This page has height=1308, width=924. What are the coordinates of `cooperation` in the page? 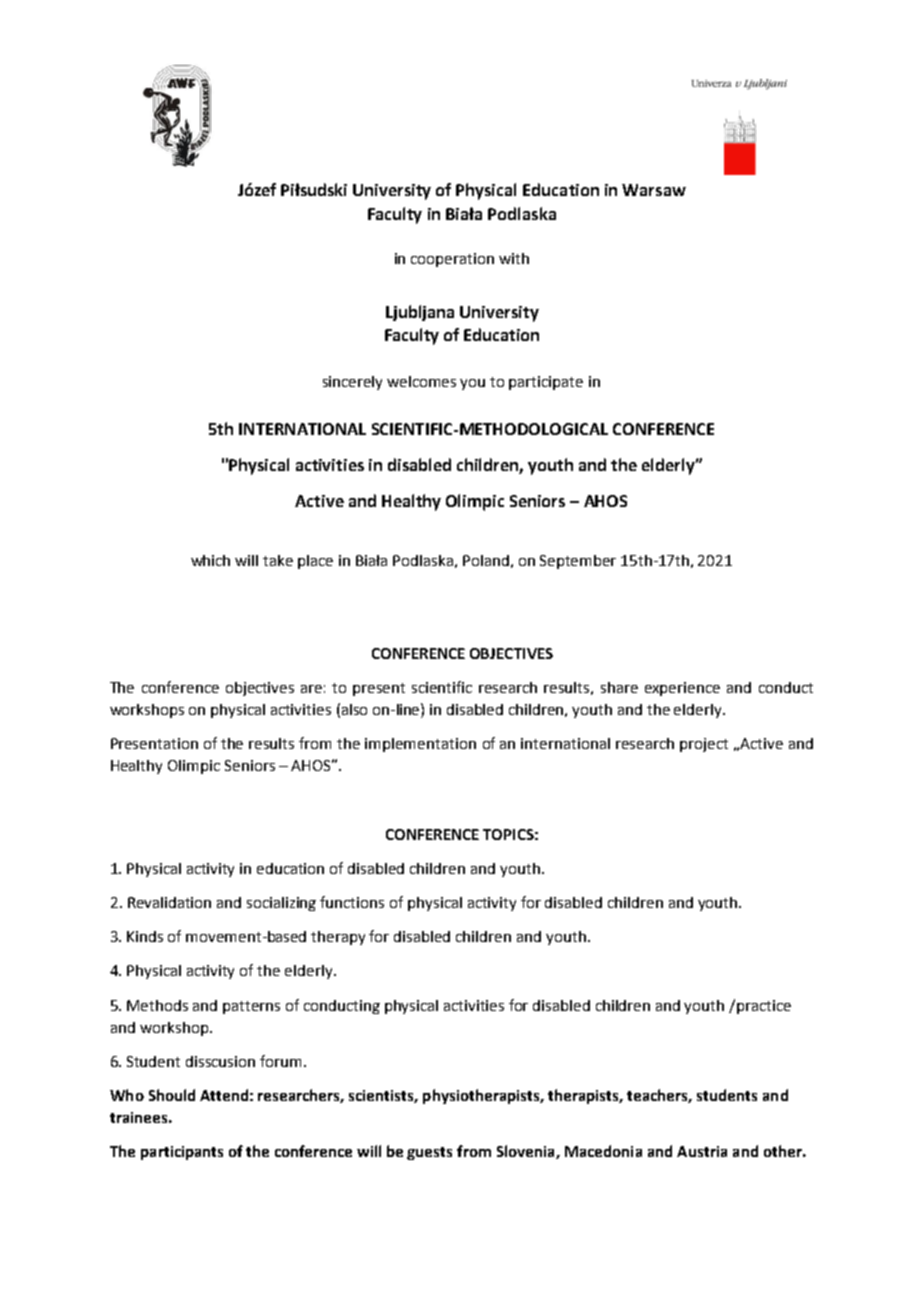 It's located at (452, 260).
